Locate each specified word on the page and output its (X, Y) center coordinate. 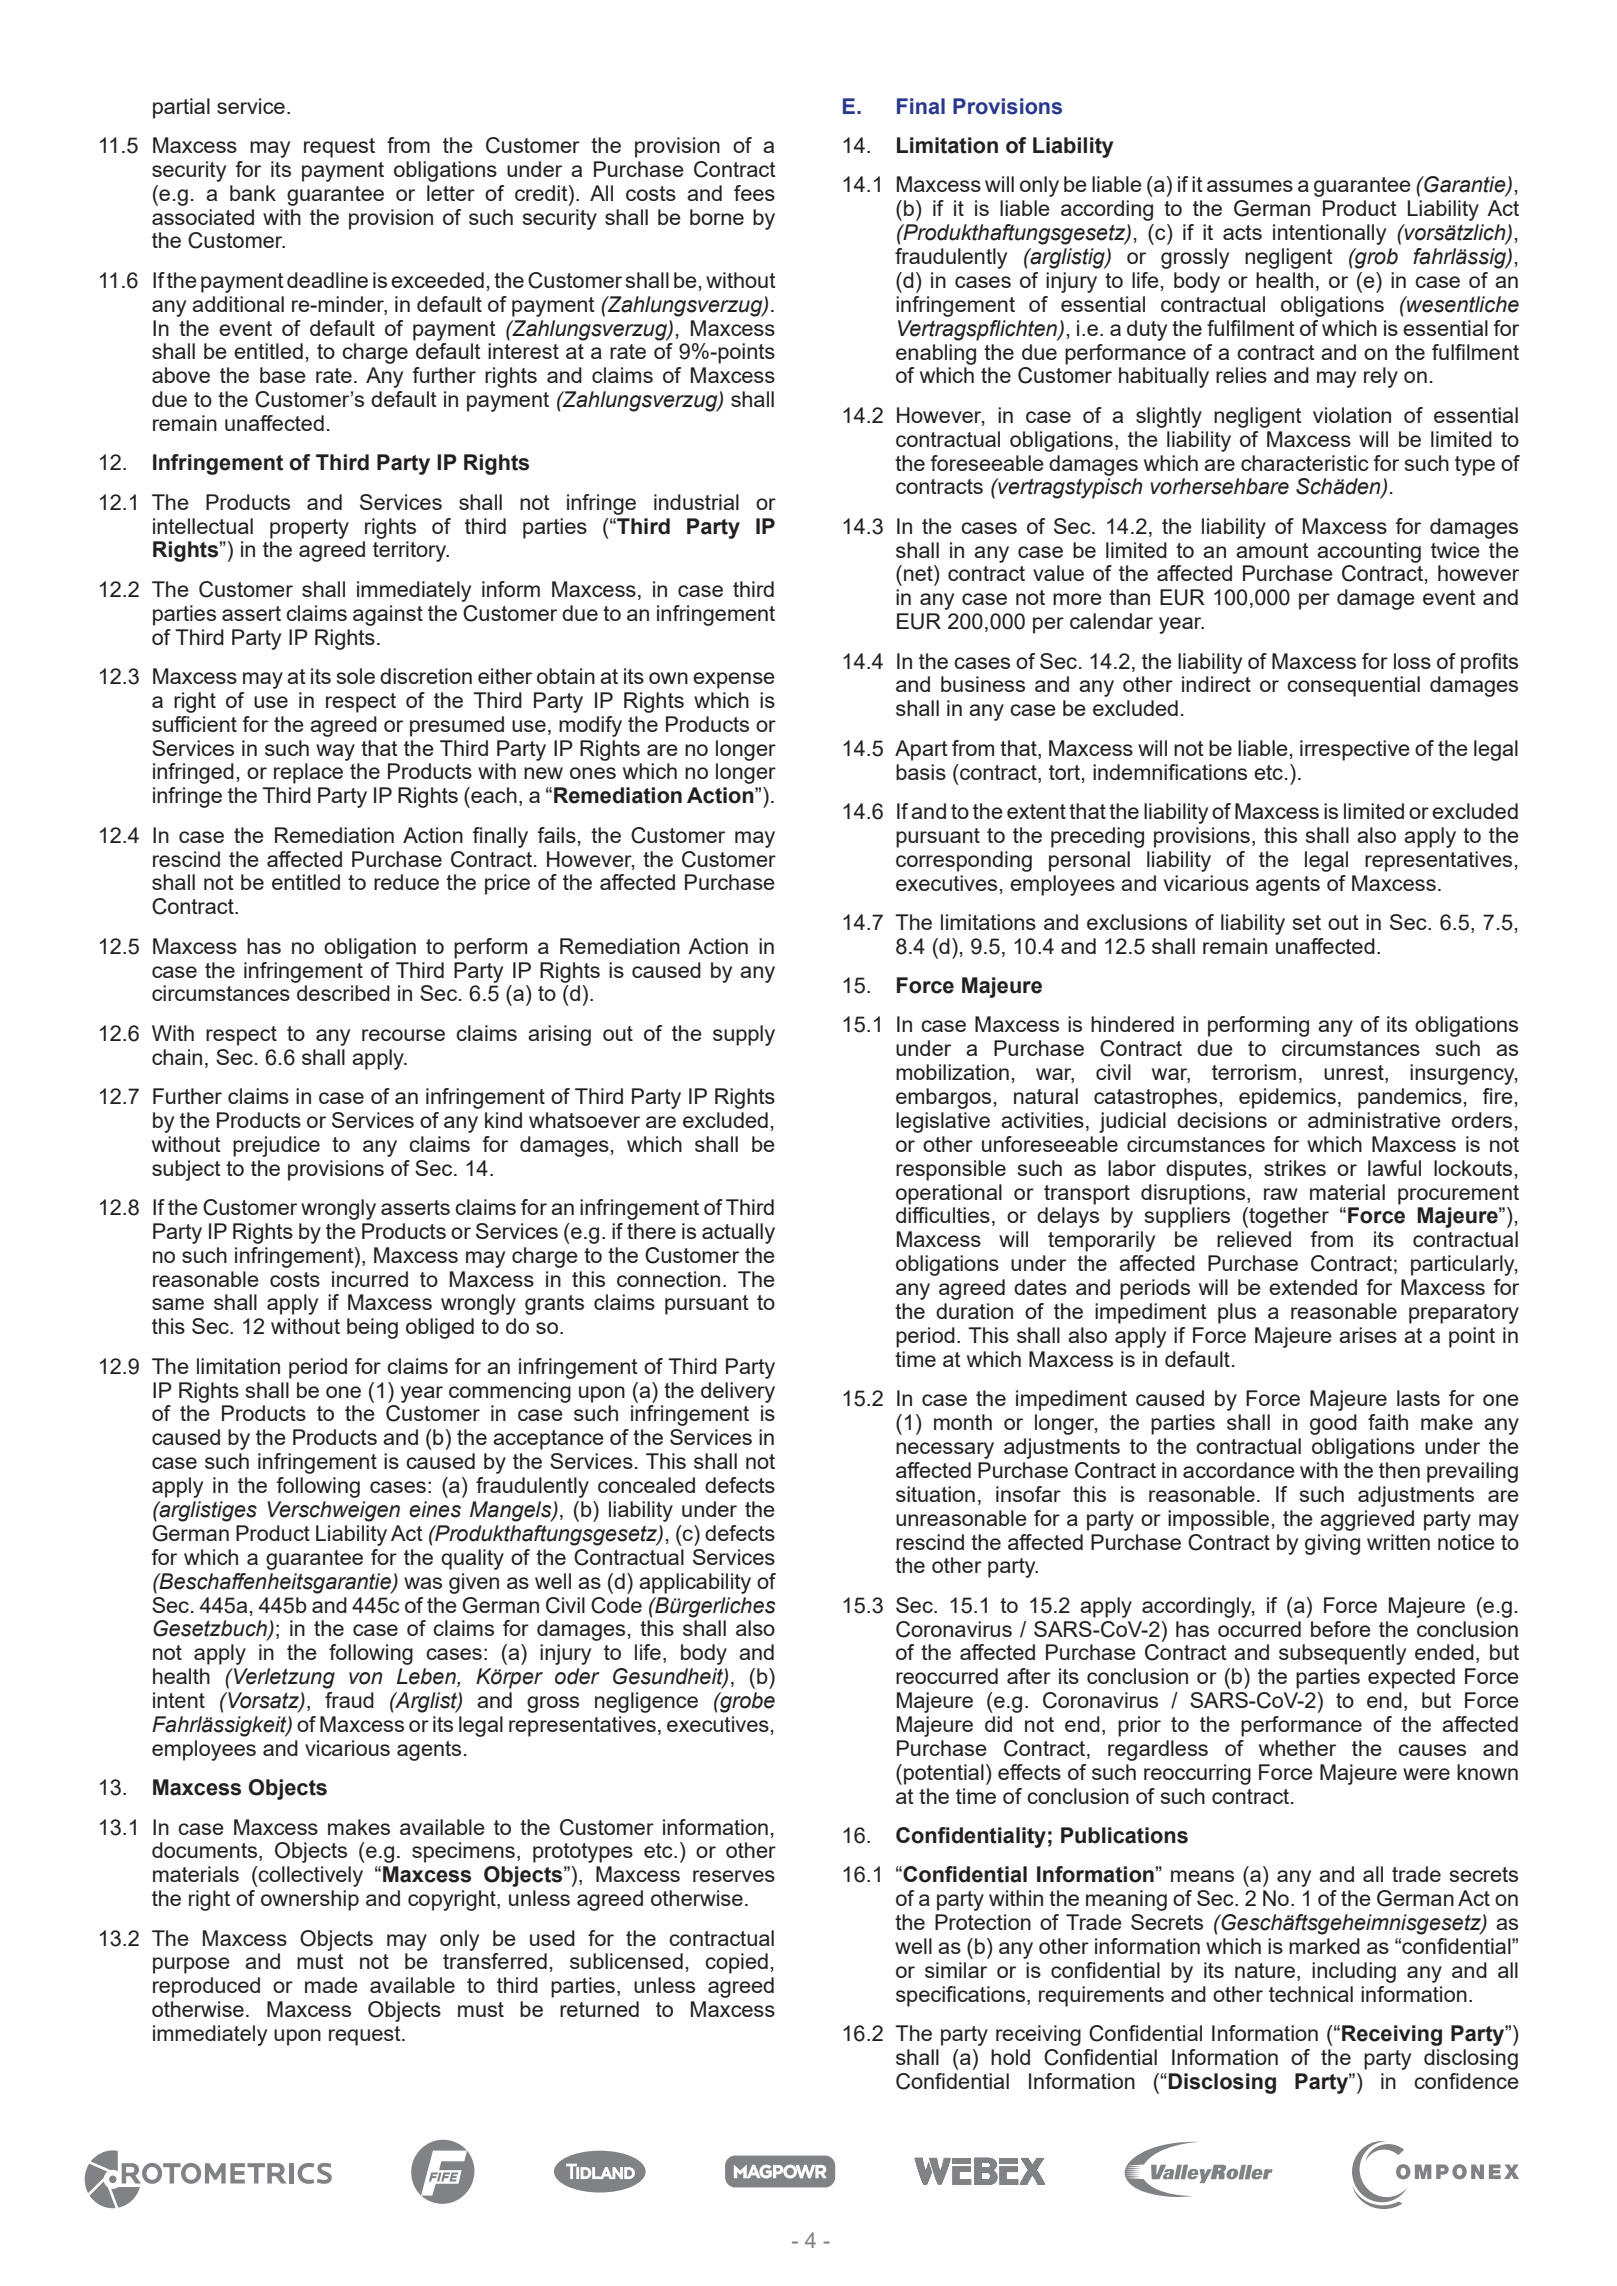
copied (736, 1963)
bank (253, 193)
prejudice (276, 1146)
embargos (943, 1098)
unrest (1355, 1074)
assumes (1250, 186)
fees (754, 193)
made (331, 1985)
